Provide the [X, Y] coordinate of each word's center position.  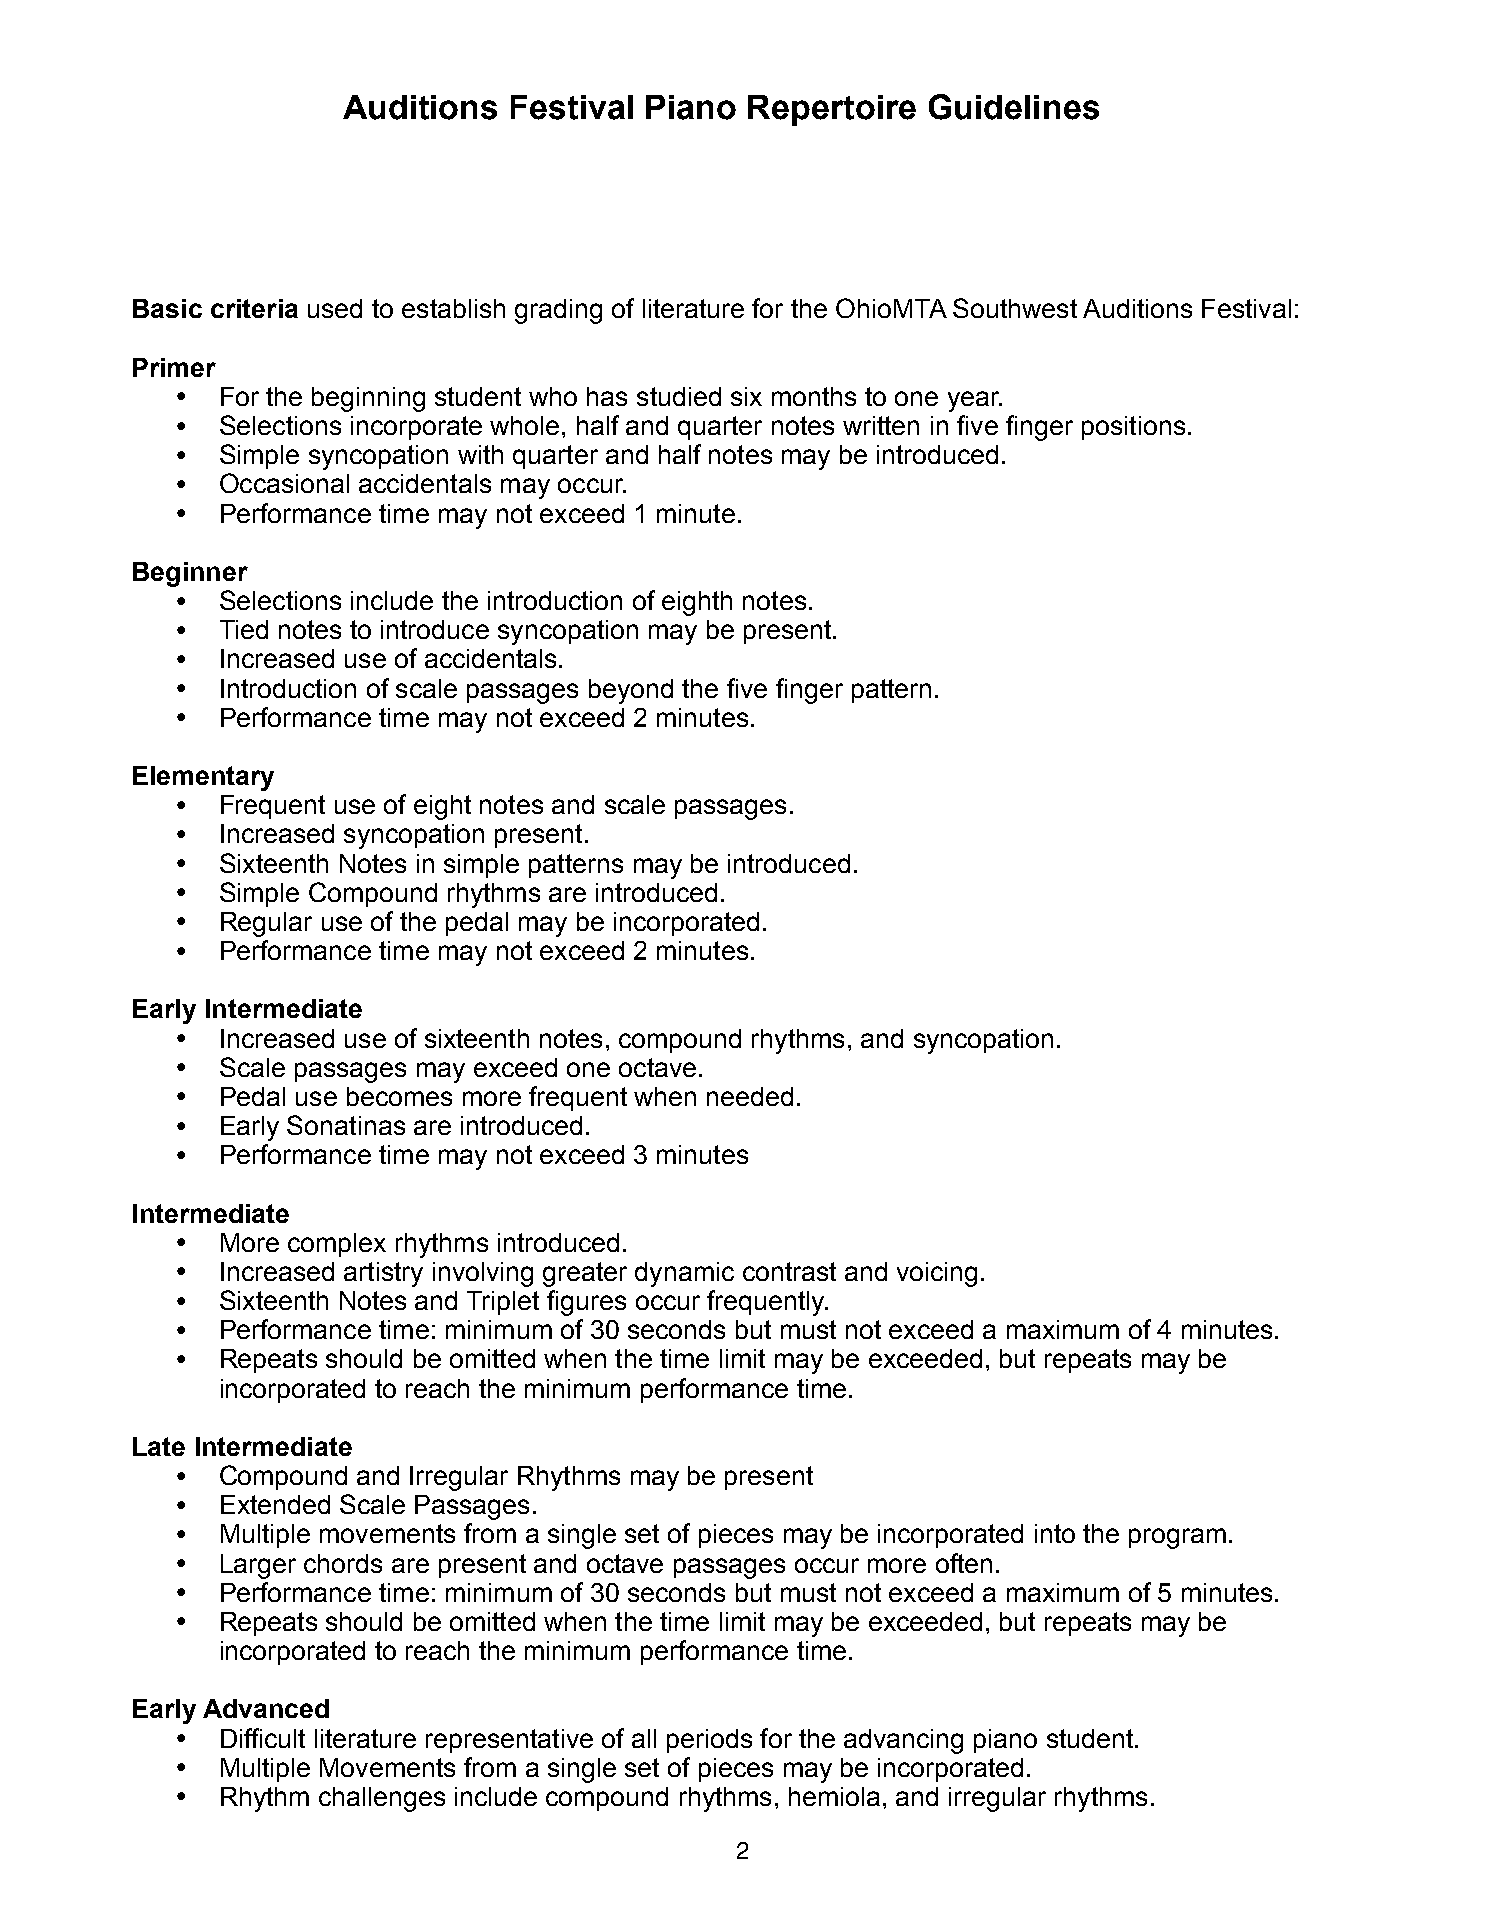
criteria [254, 308]
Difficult [263, 1738]
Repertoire [832, 110]
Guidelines [1014, 107]
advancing [903, 1741]
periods [709, 1741]
